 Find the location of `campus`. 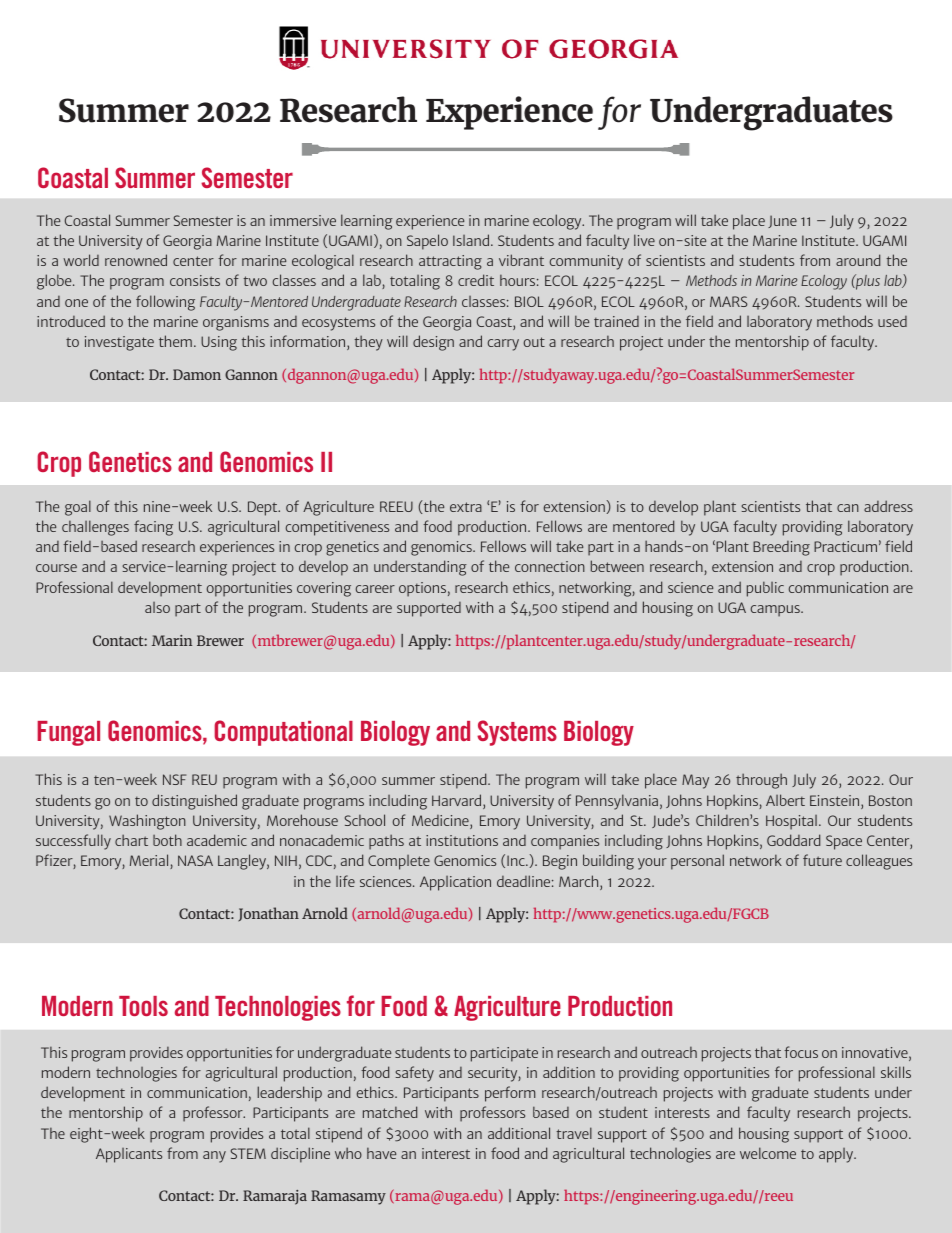

campus is located at coordinates (776, 611).
